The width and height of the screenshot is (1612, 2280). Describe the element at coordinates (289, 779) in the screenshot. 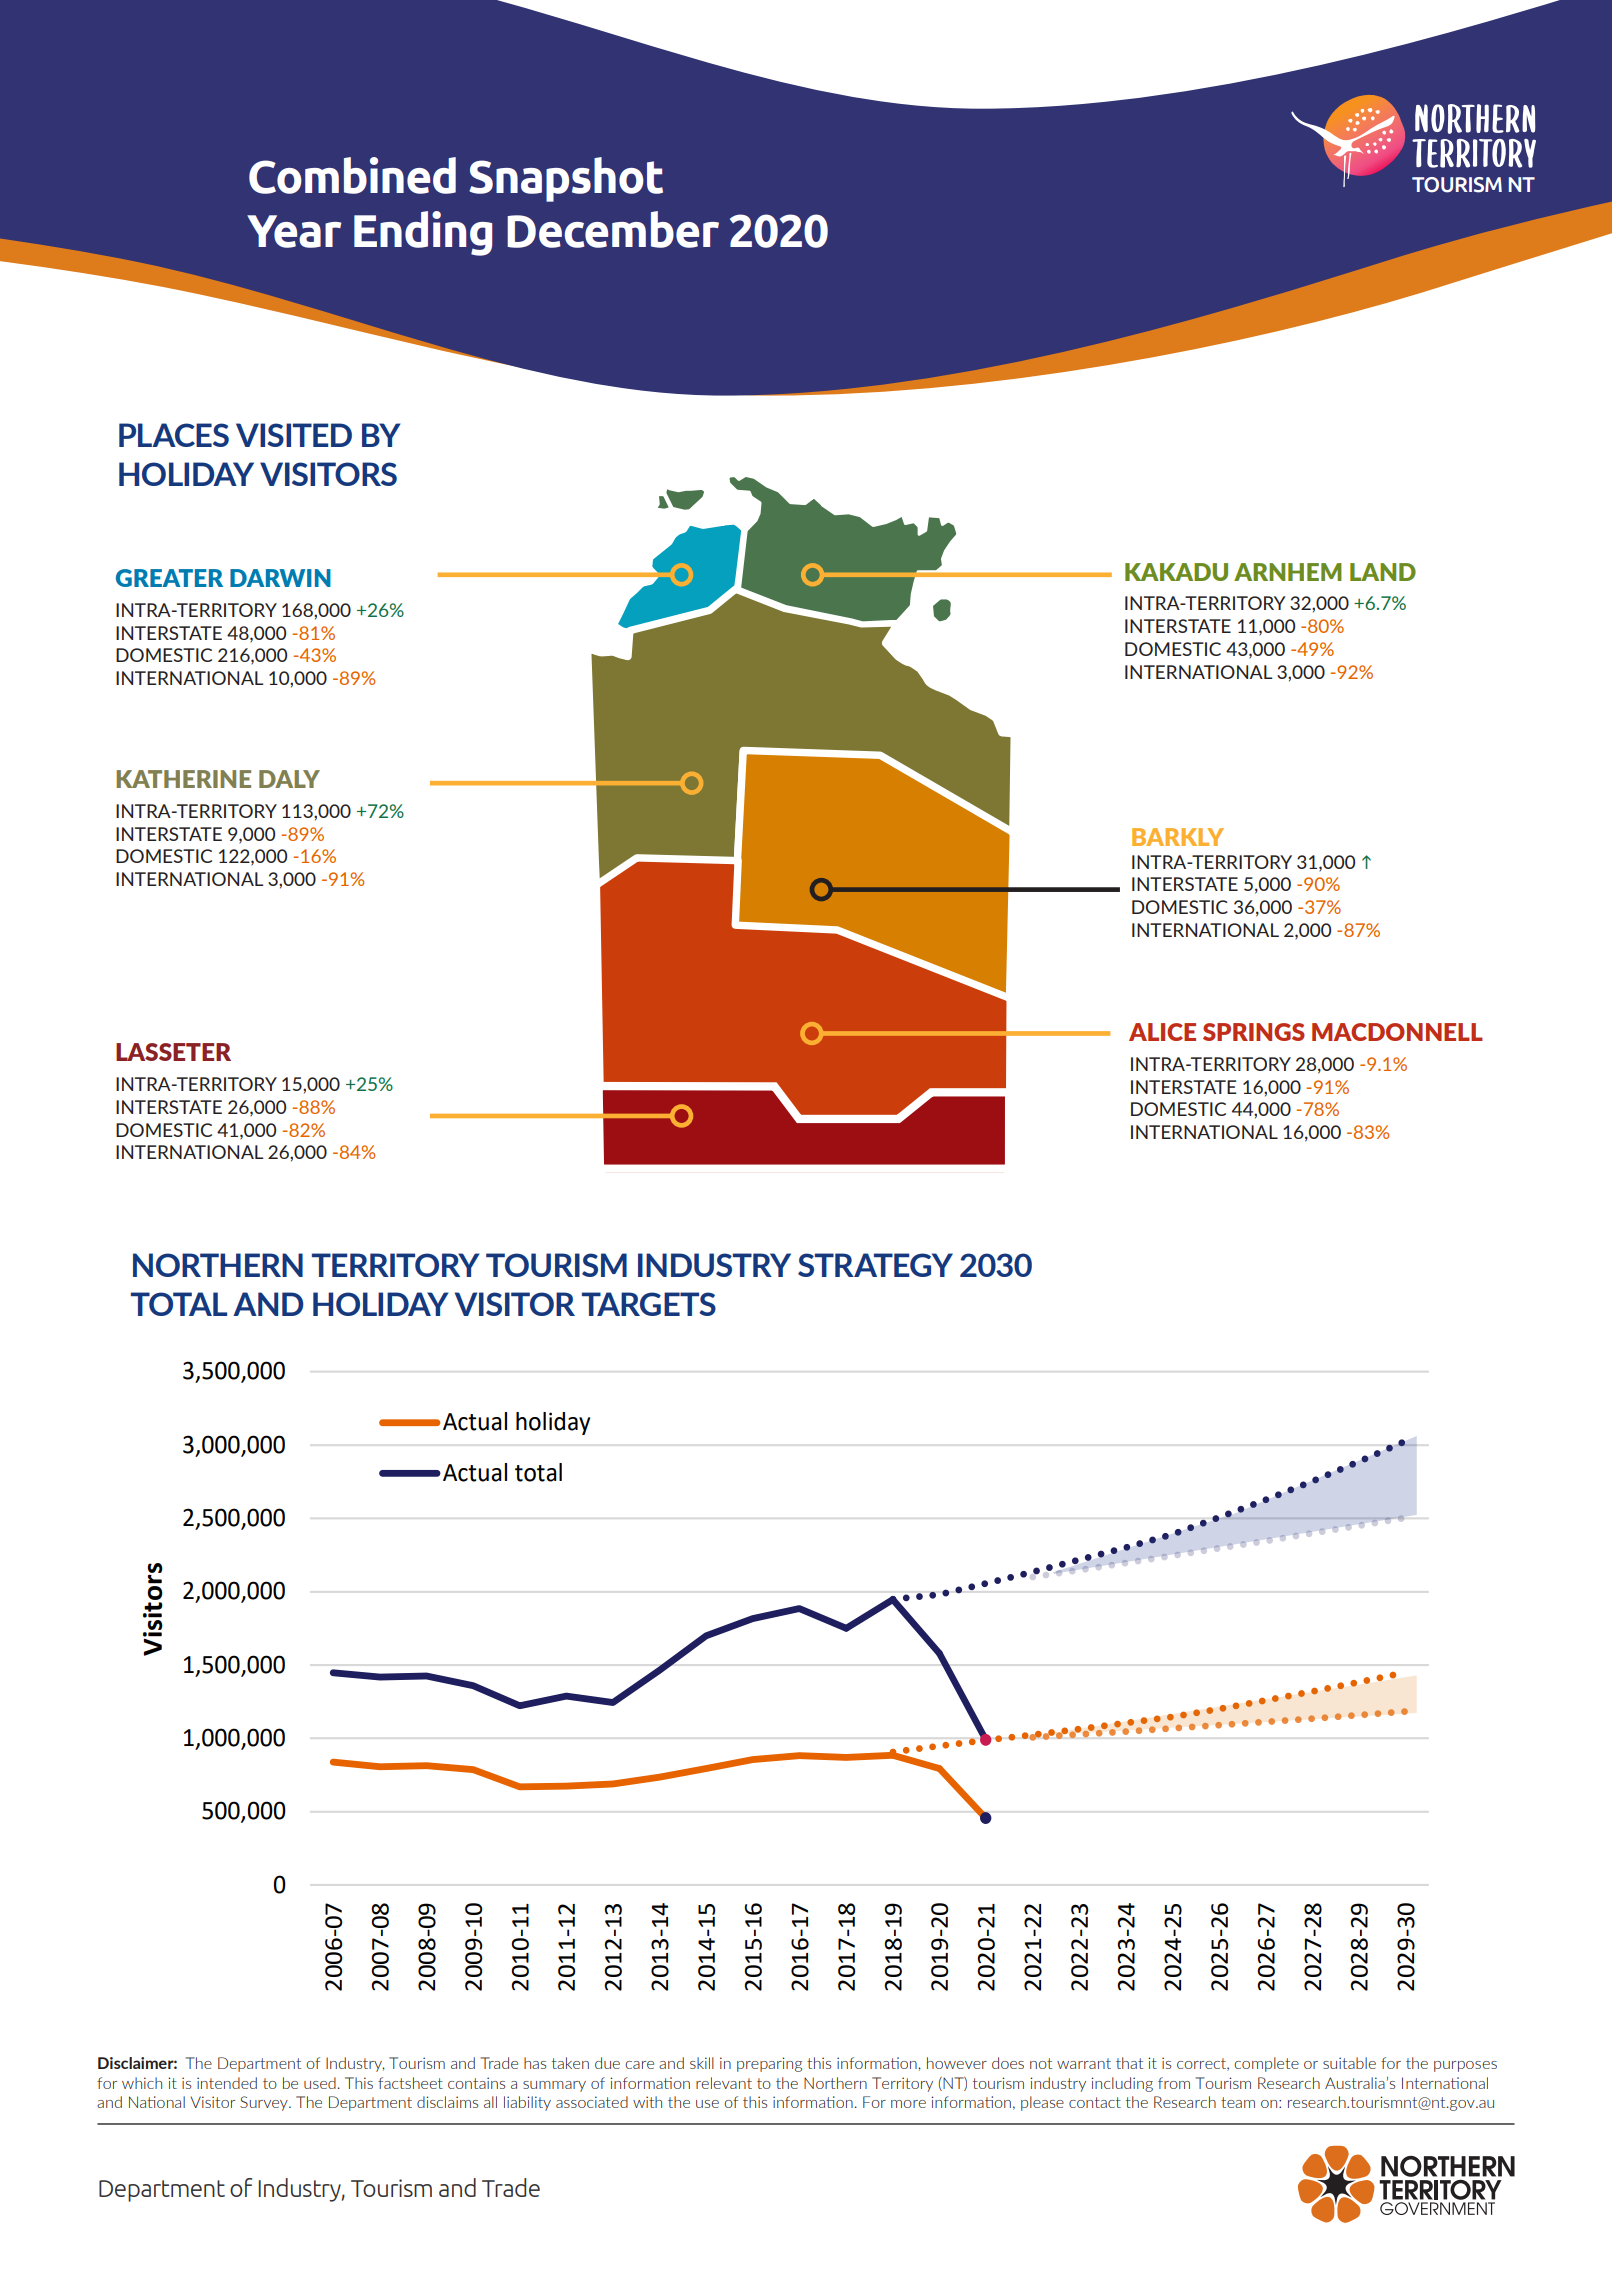

I see `DALY` at that location.
